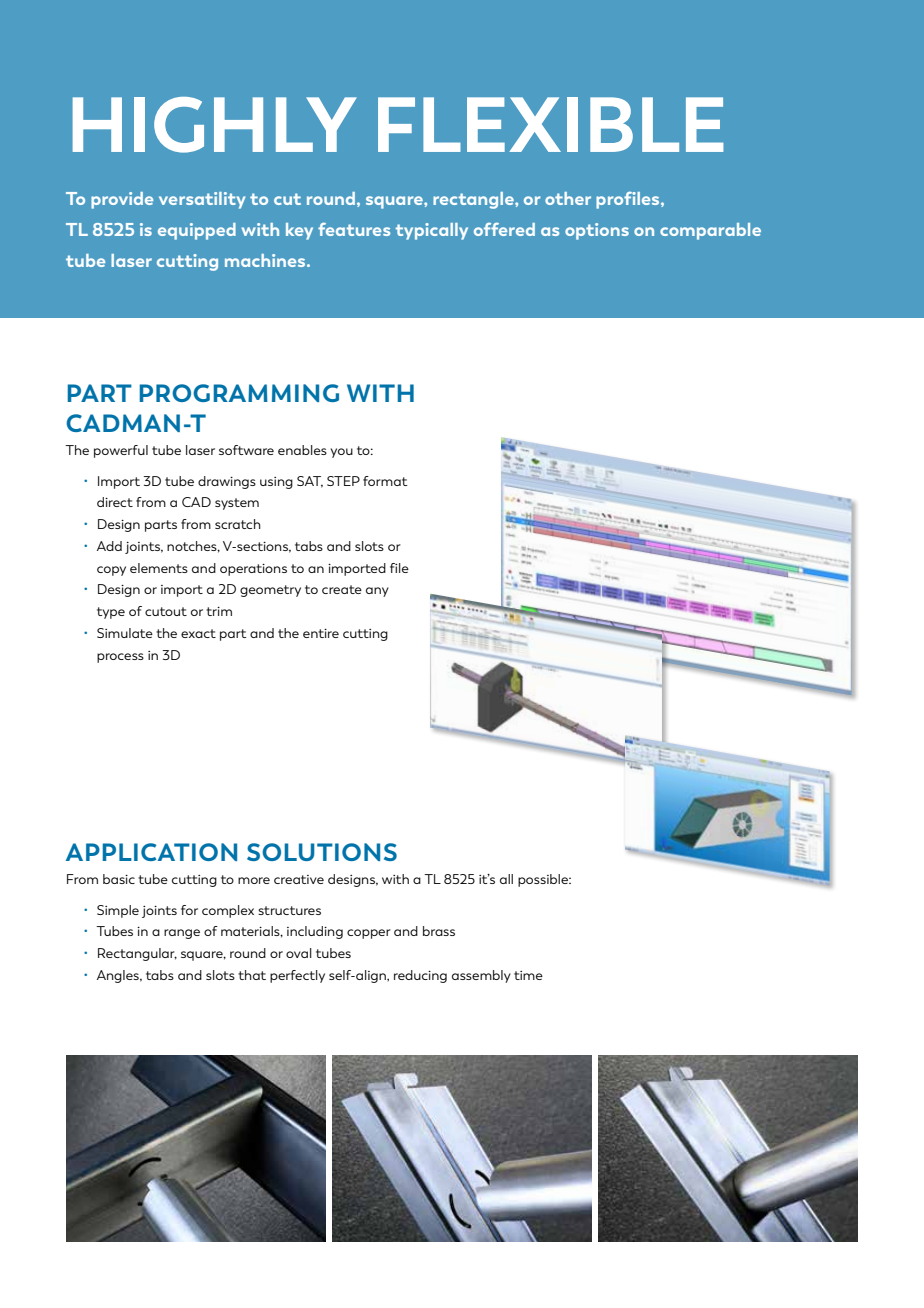  Describe the element at coordinates (474, 200) in the screenshot. I see `rectangle` at that location.
